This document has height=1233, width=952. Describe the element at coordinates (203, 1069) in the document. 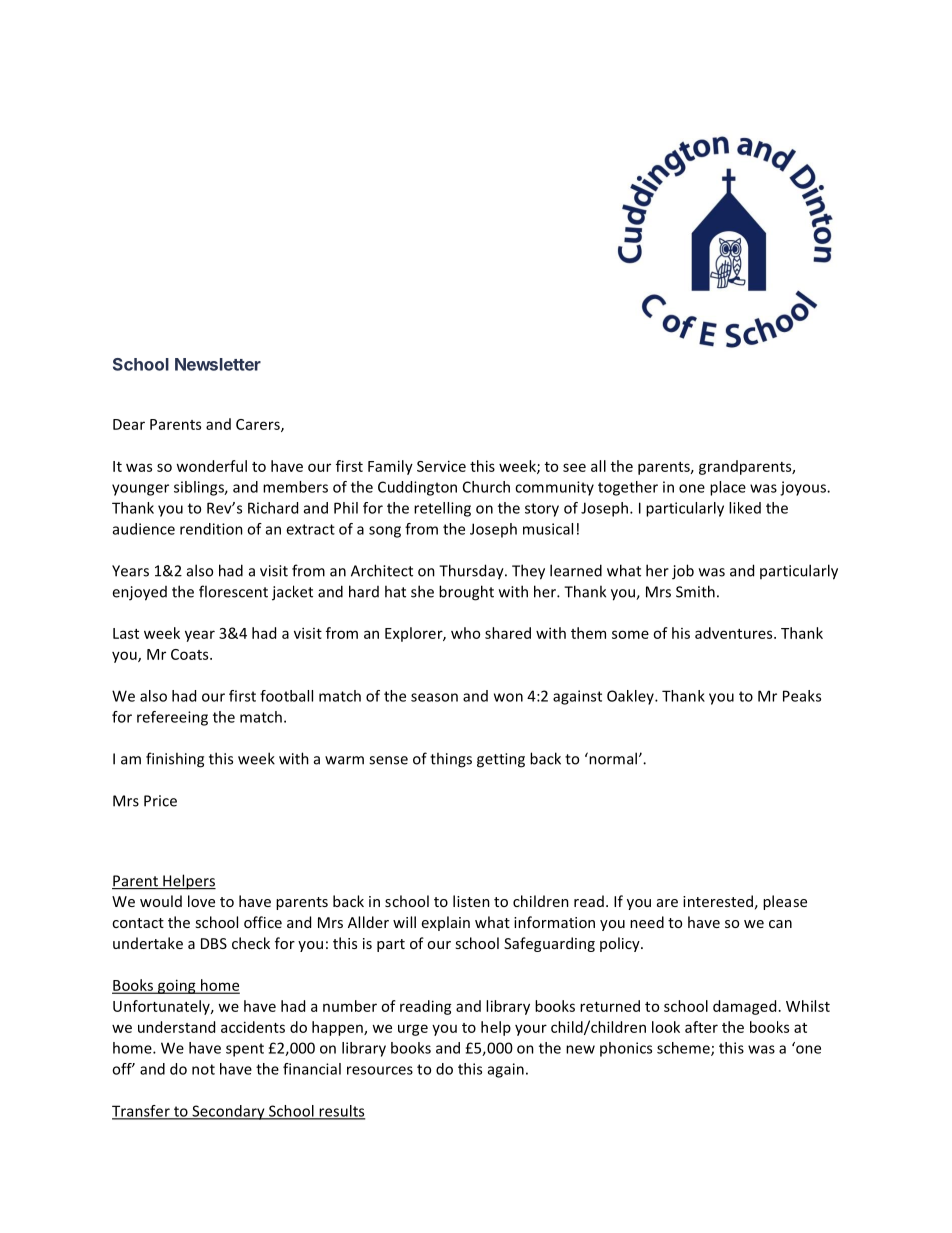

I see `not` at that location.
